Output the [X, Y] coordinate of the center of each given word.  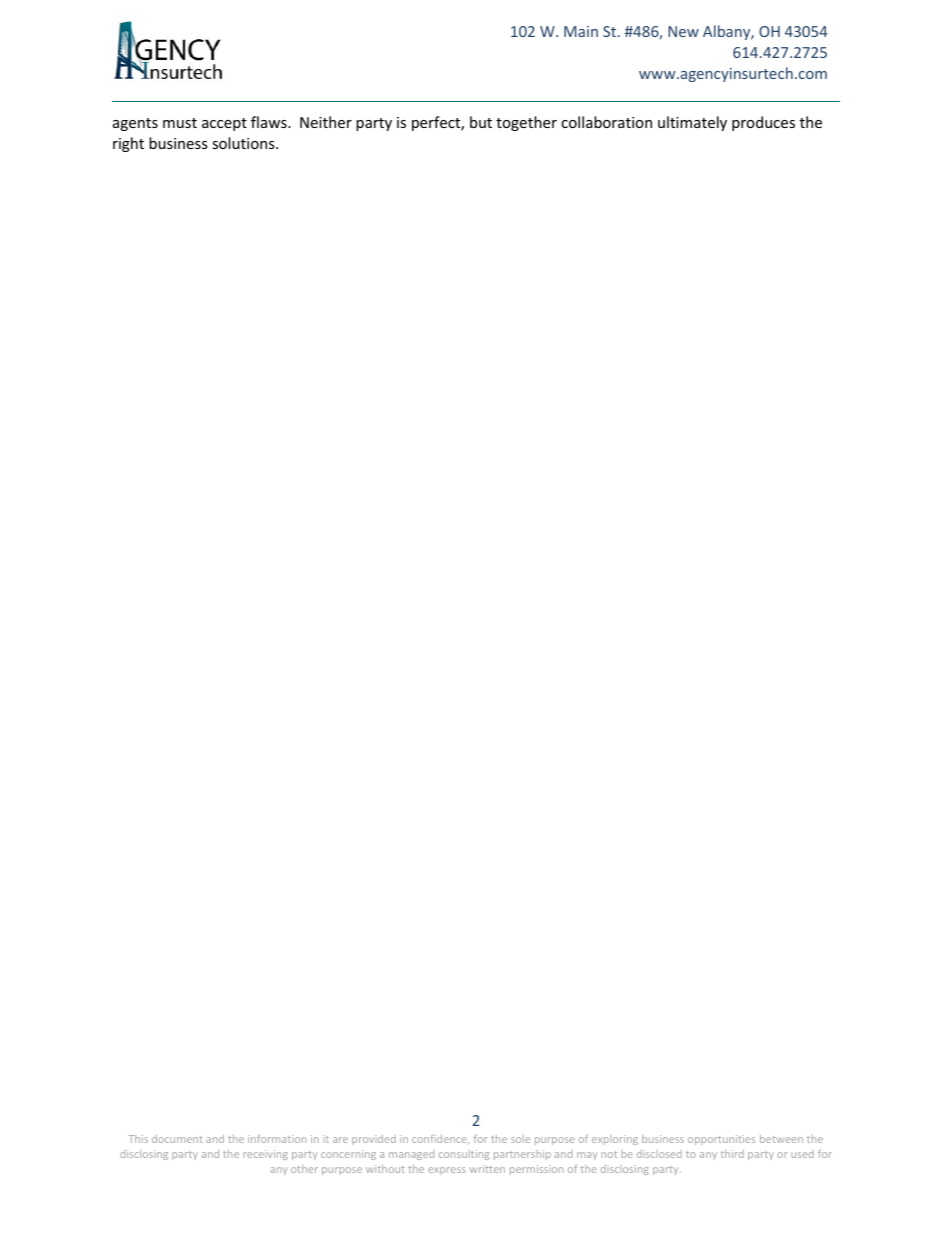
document [177, 1139]
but [481, 122]
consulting [464, 1155]
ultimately [692, 123]
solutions [244, 143]
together [526, 123]
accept [224, 124]
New [683, 31]
